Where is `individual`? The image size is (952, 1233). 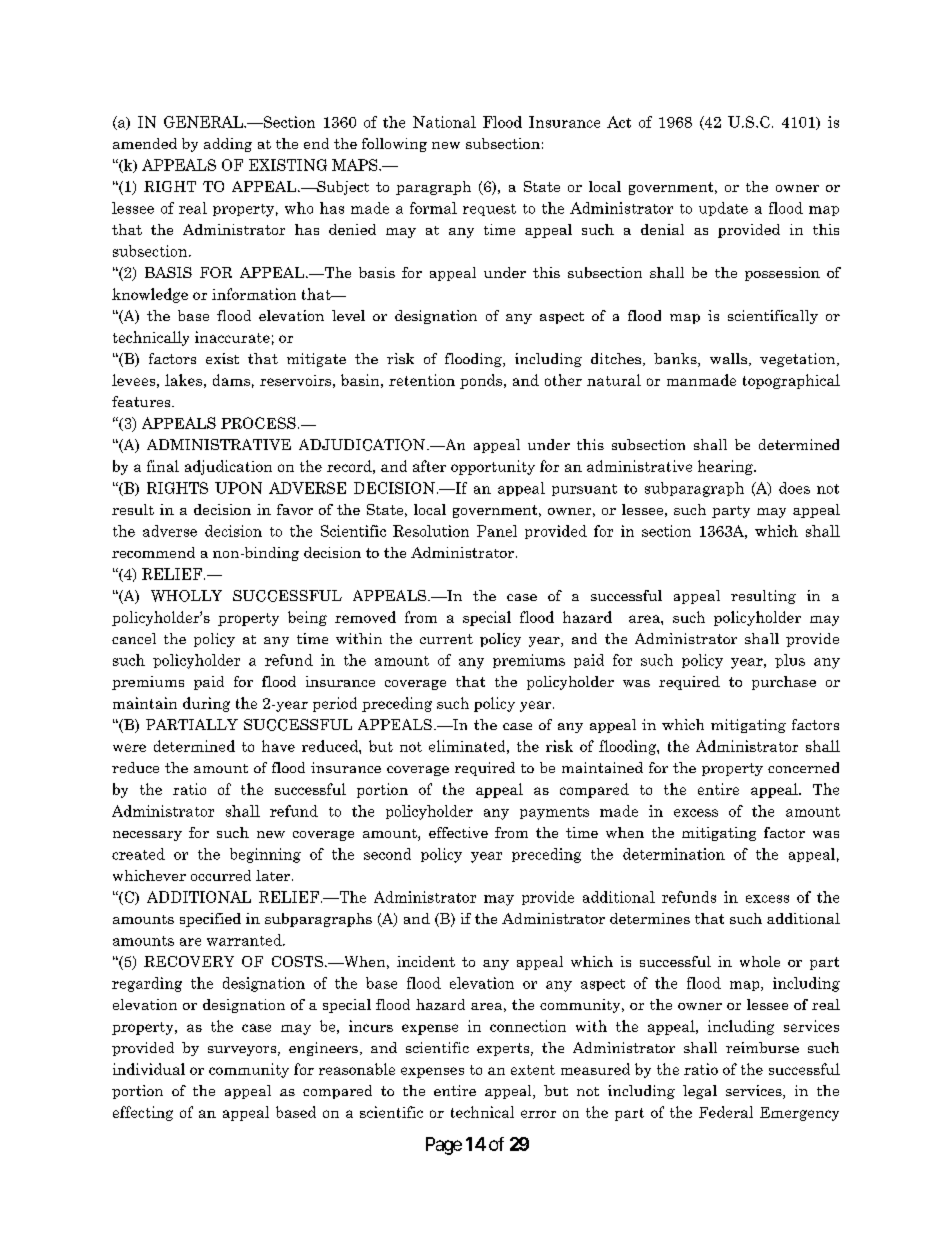
individual is located at coordinates (149, 1069).
